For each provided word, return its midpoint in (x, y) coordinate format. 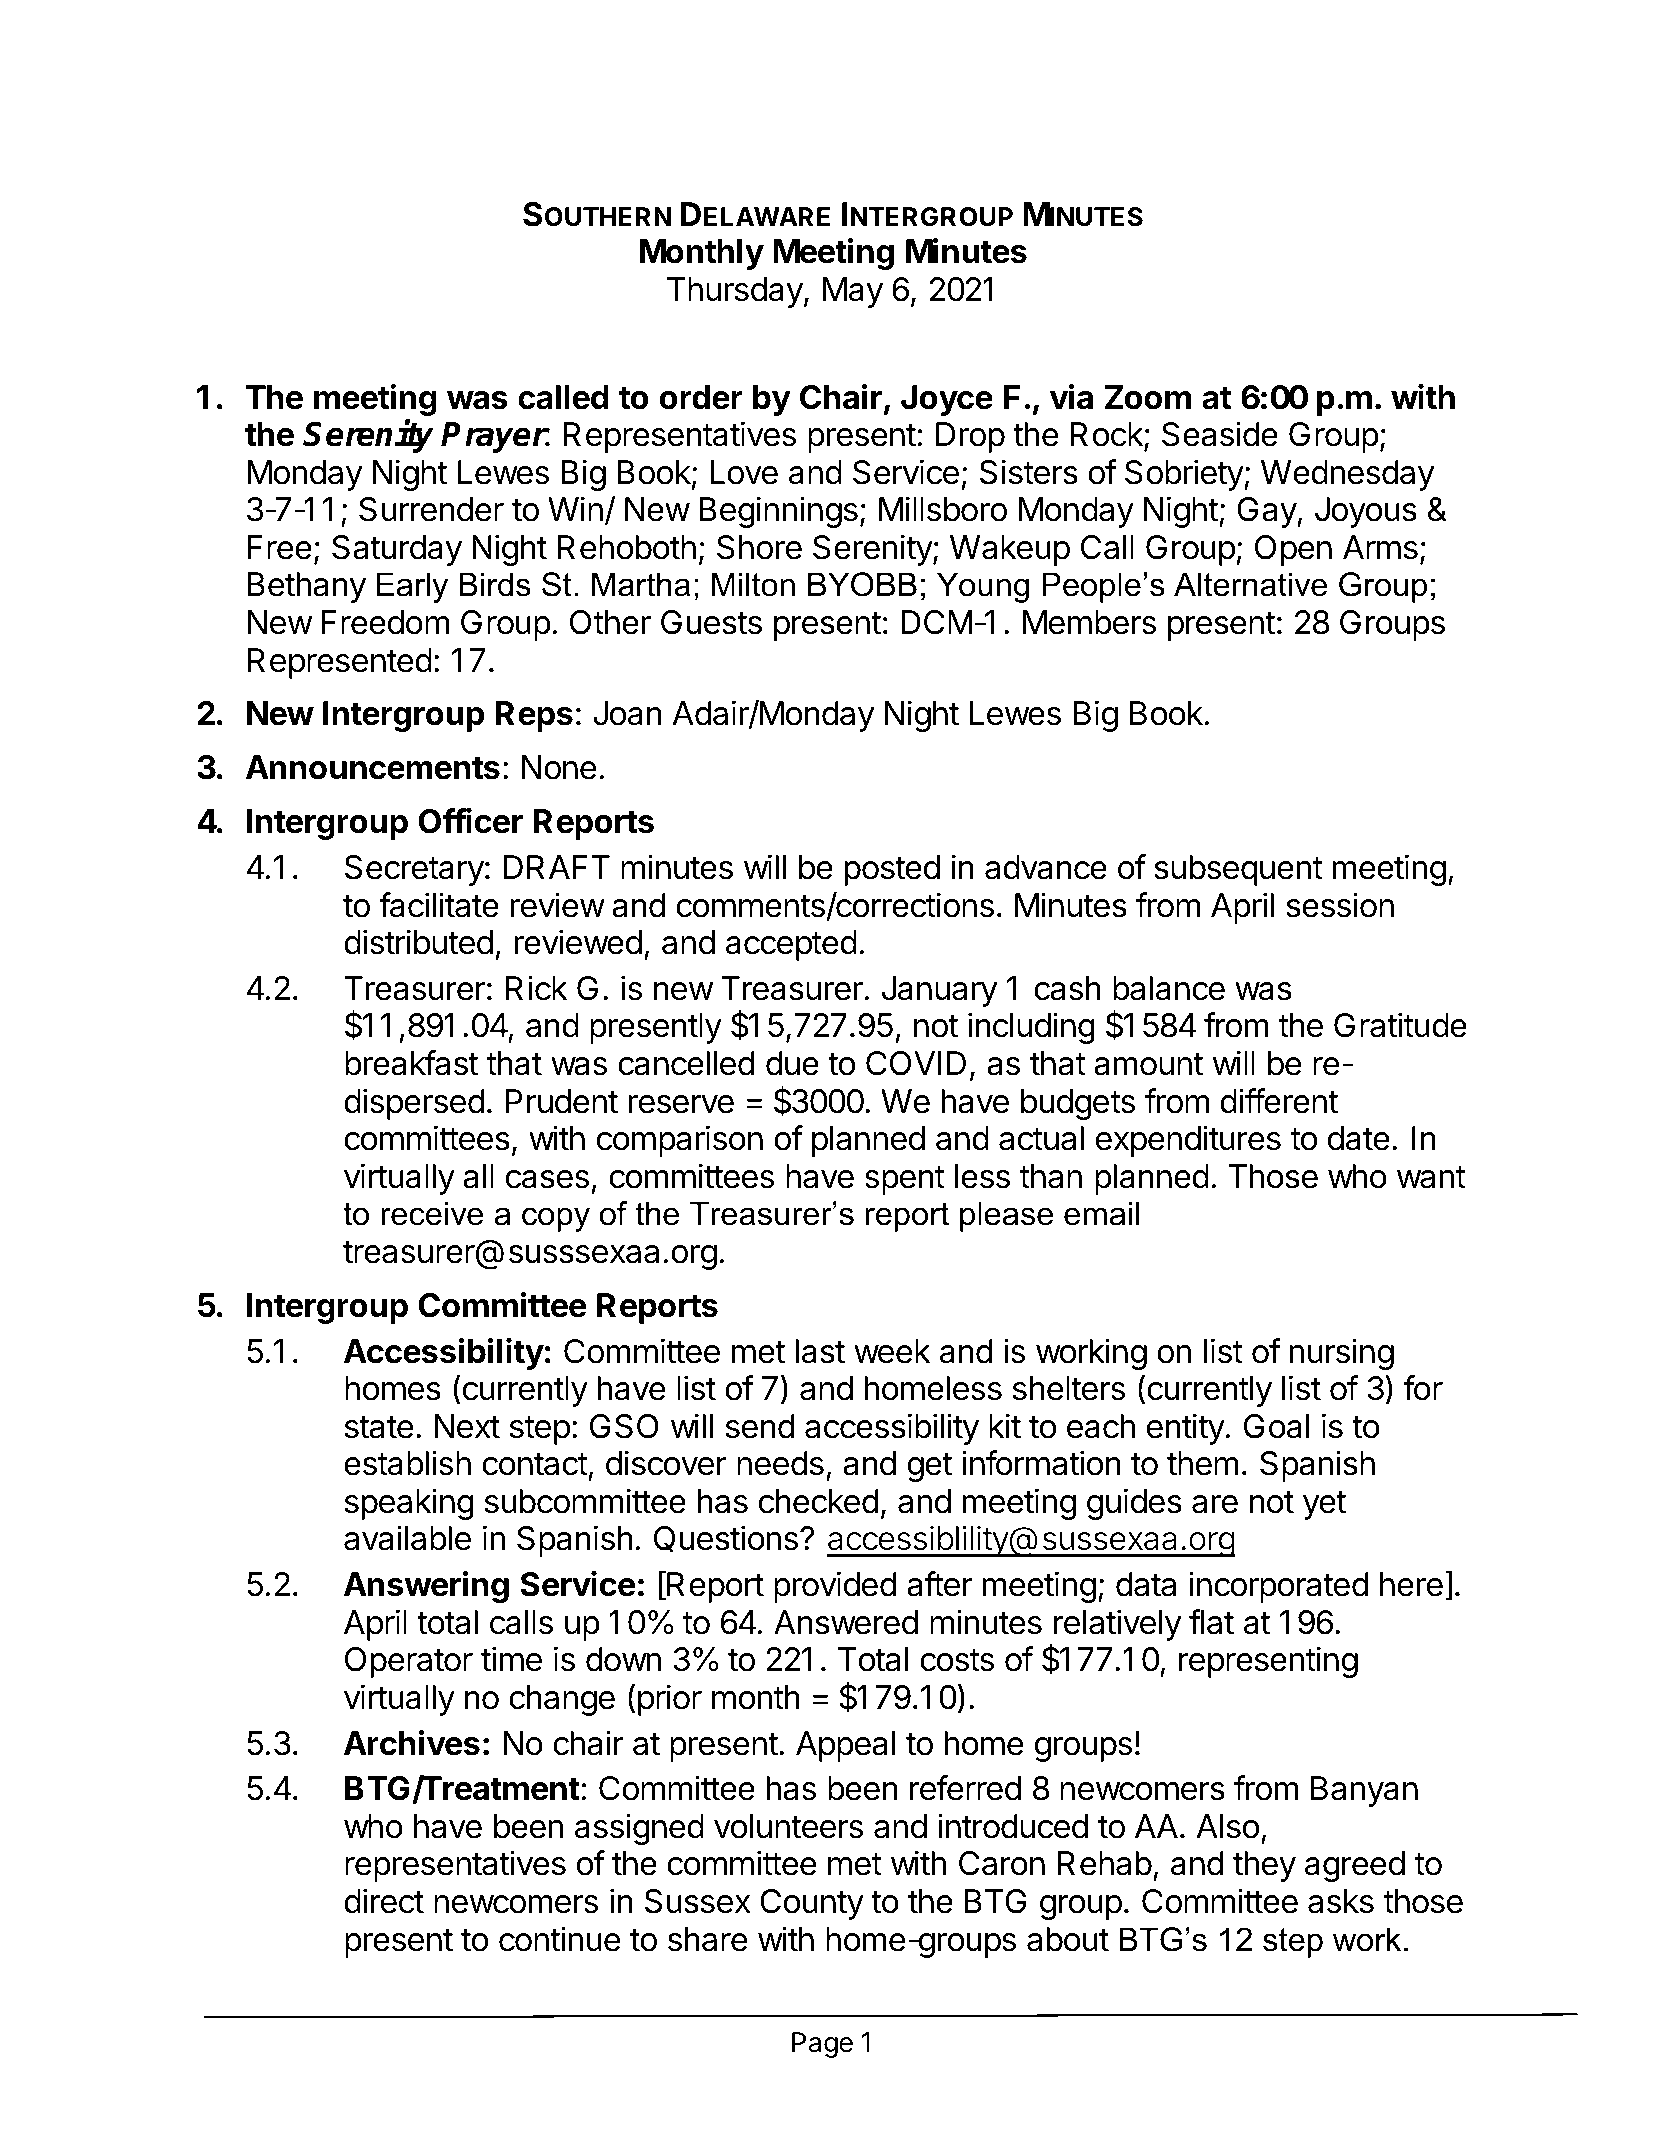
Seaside (1220, 434)
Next (467, 1426)
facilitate (439, 905)
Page (822, 2045)
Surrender (431, 509)
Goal (1276, 1426)
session (1340, 905)
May (853, 292)
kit (1005, 1425)
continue (560, 1939)
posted (892, 870)
